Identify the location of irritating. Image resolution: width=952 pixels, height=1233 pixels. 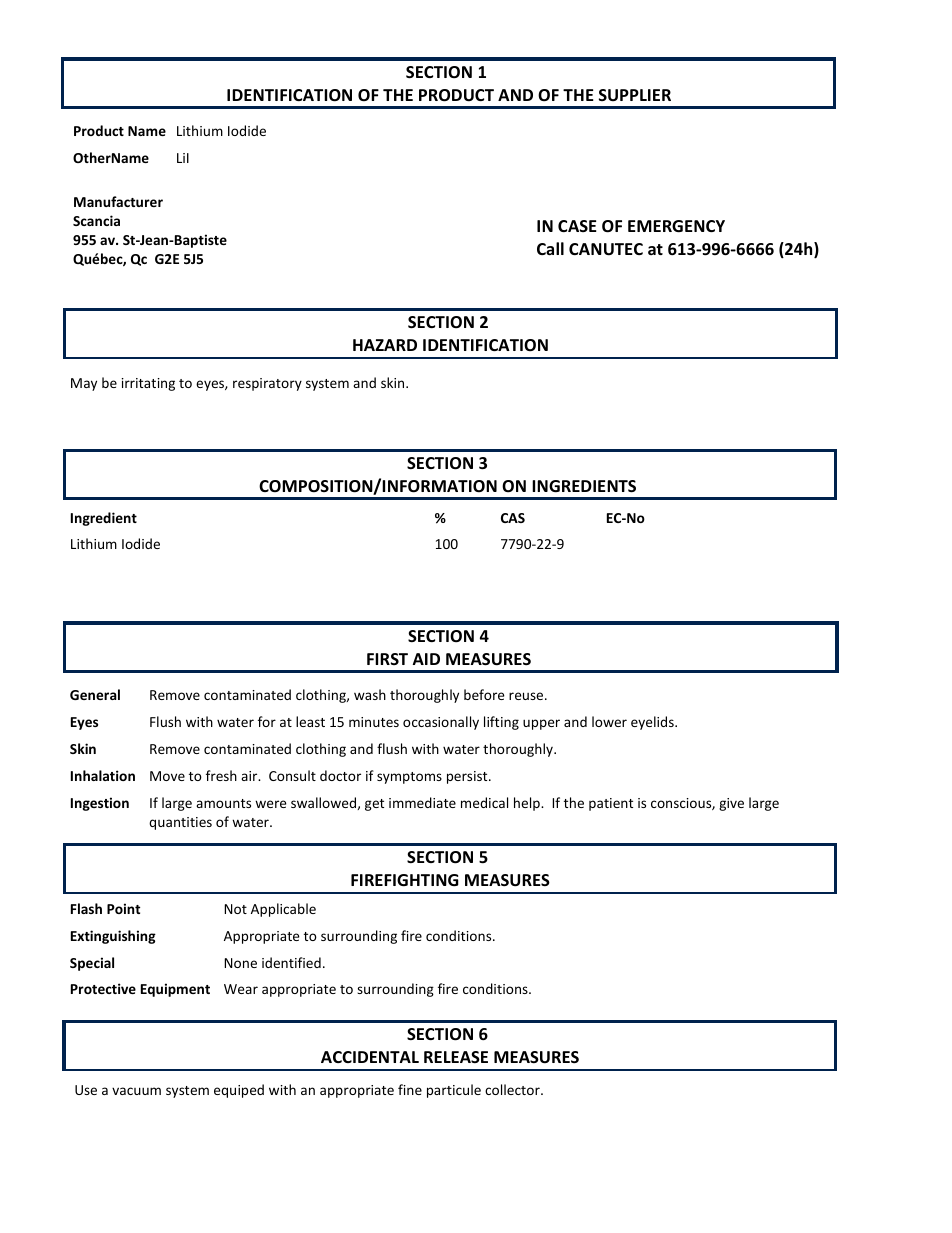
(148, 384).
